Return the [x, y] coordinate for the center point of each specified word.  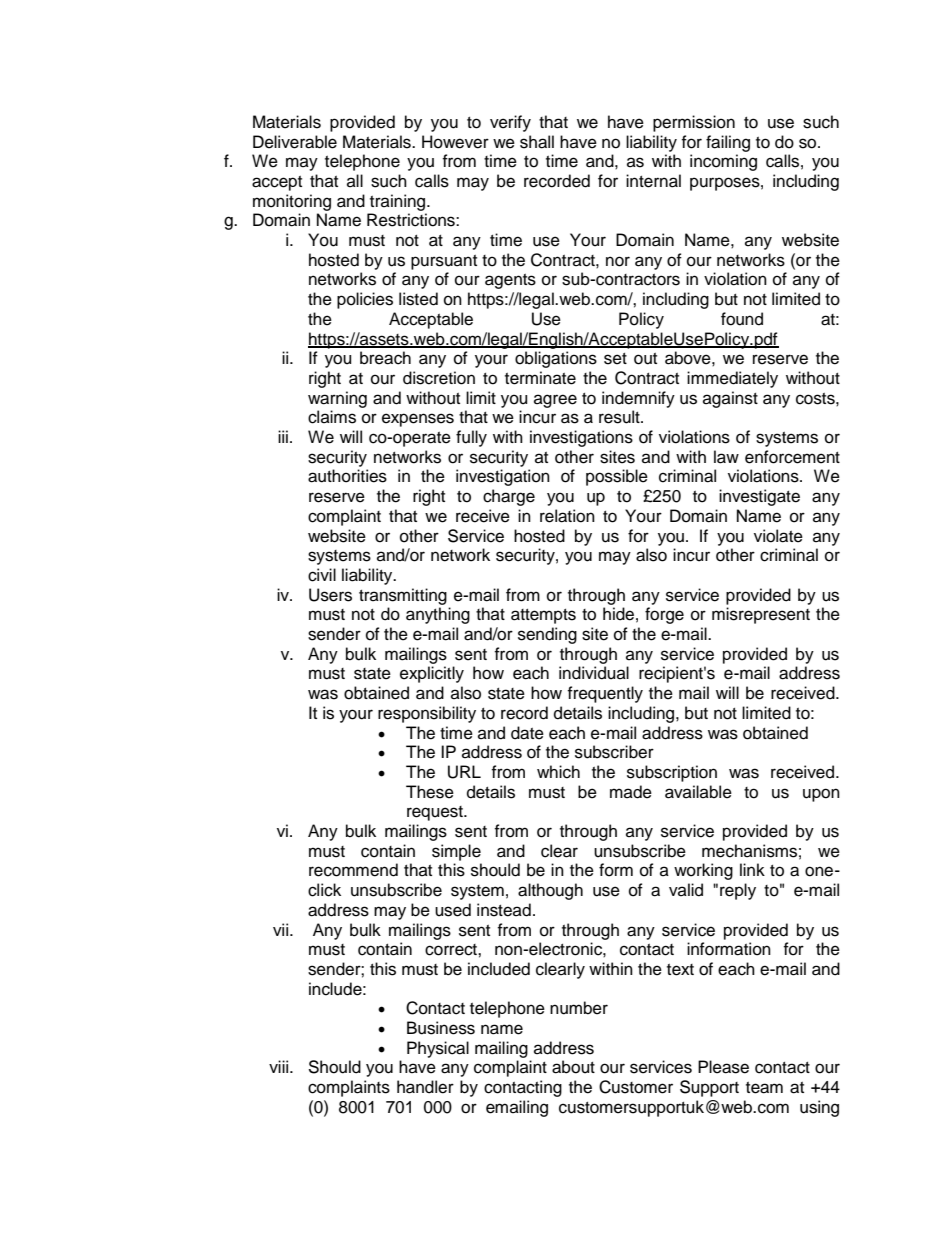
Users [330, 595]
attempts [543, 616]
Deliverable [295, 142]
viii [280, 1066]
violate [778, 536]
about [573, 1067]
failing [728, 143]
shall [537, 142]
